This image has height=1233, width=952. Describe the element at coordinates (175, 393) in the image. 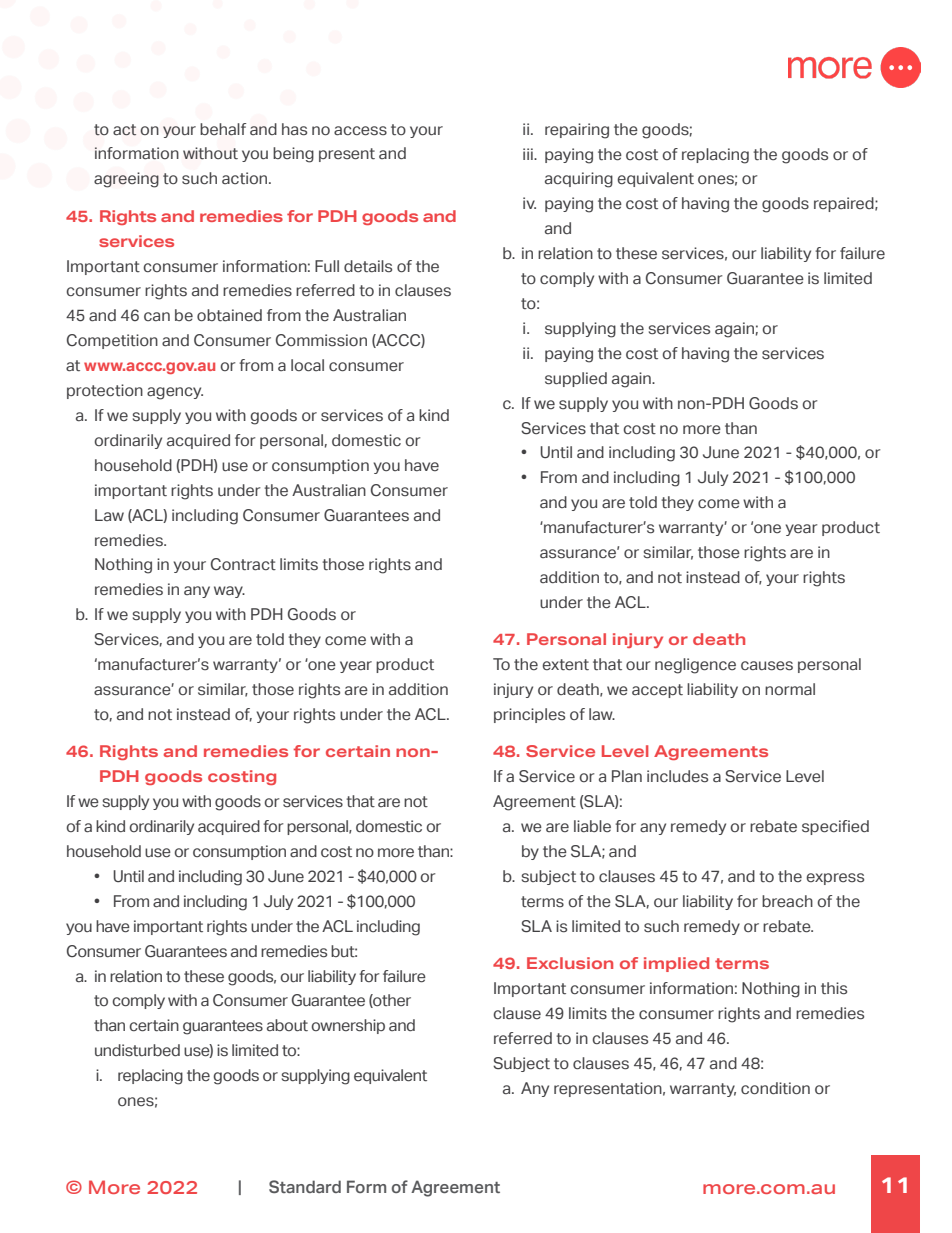

I see `agency` at that location.
